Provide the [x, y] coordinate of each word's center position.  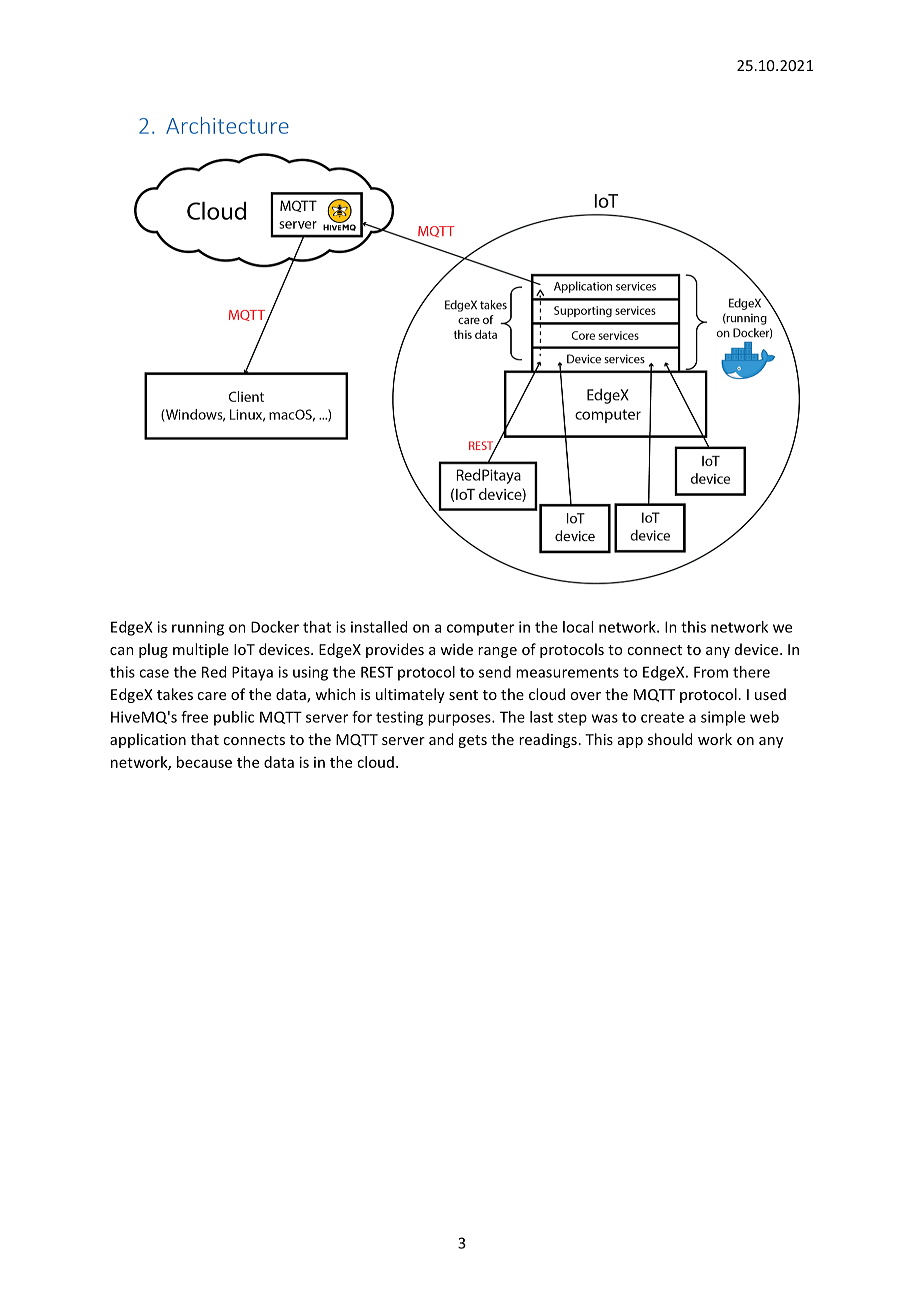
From [711, 672]
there [751, 672]
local [578, 627]
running [198, 628]
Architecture [227, 125]
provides [395, 650]
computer [480, 629]
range [497, 652]
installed [379, 627]
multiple [201, 650]
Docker [275, 627]
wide [456, 649]
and [441, 739]
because [204, 762]
